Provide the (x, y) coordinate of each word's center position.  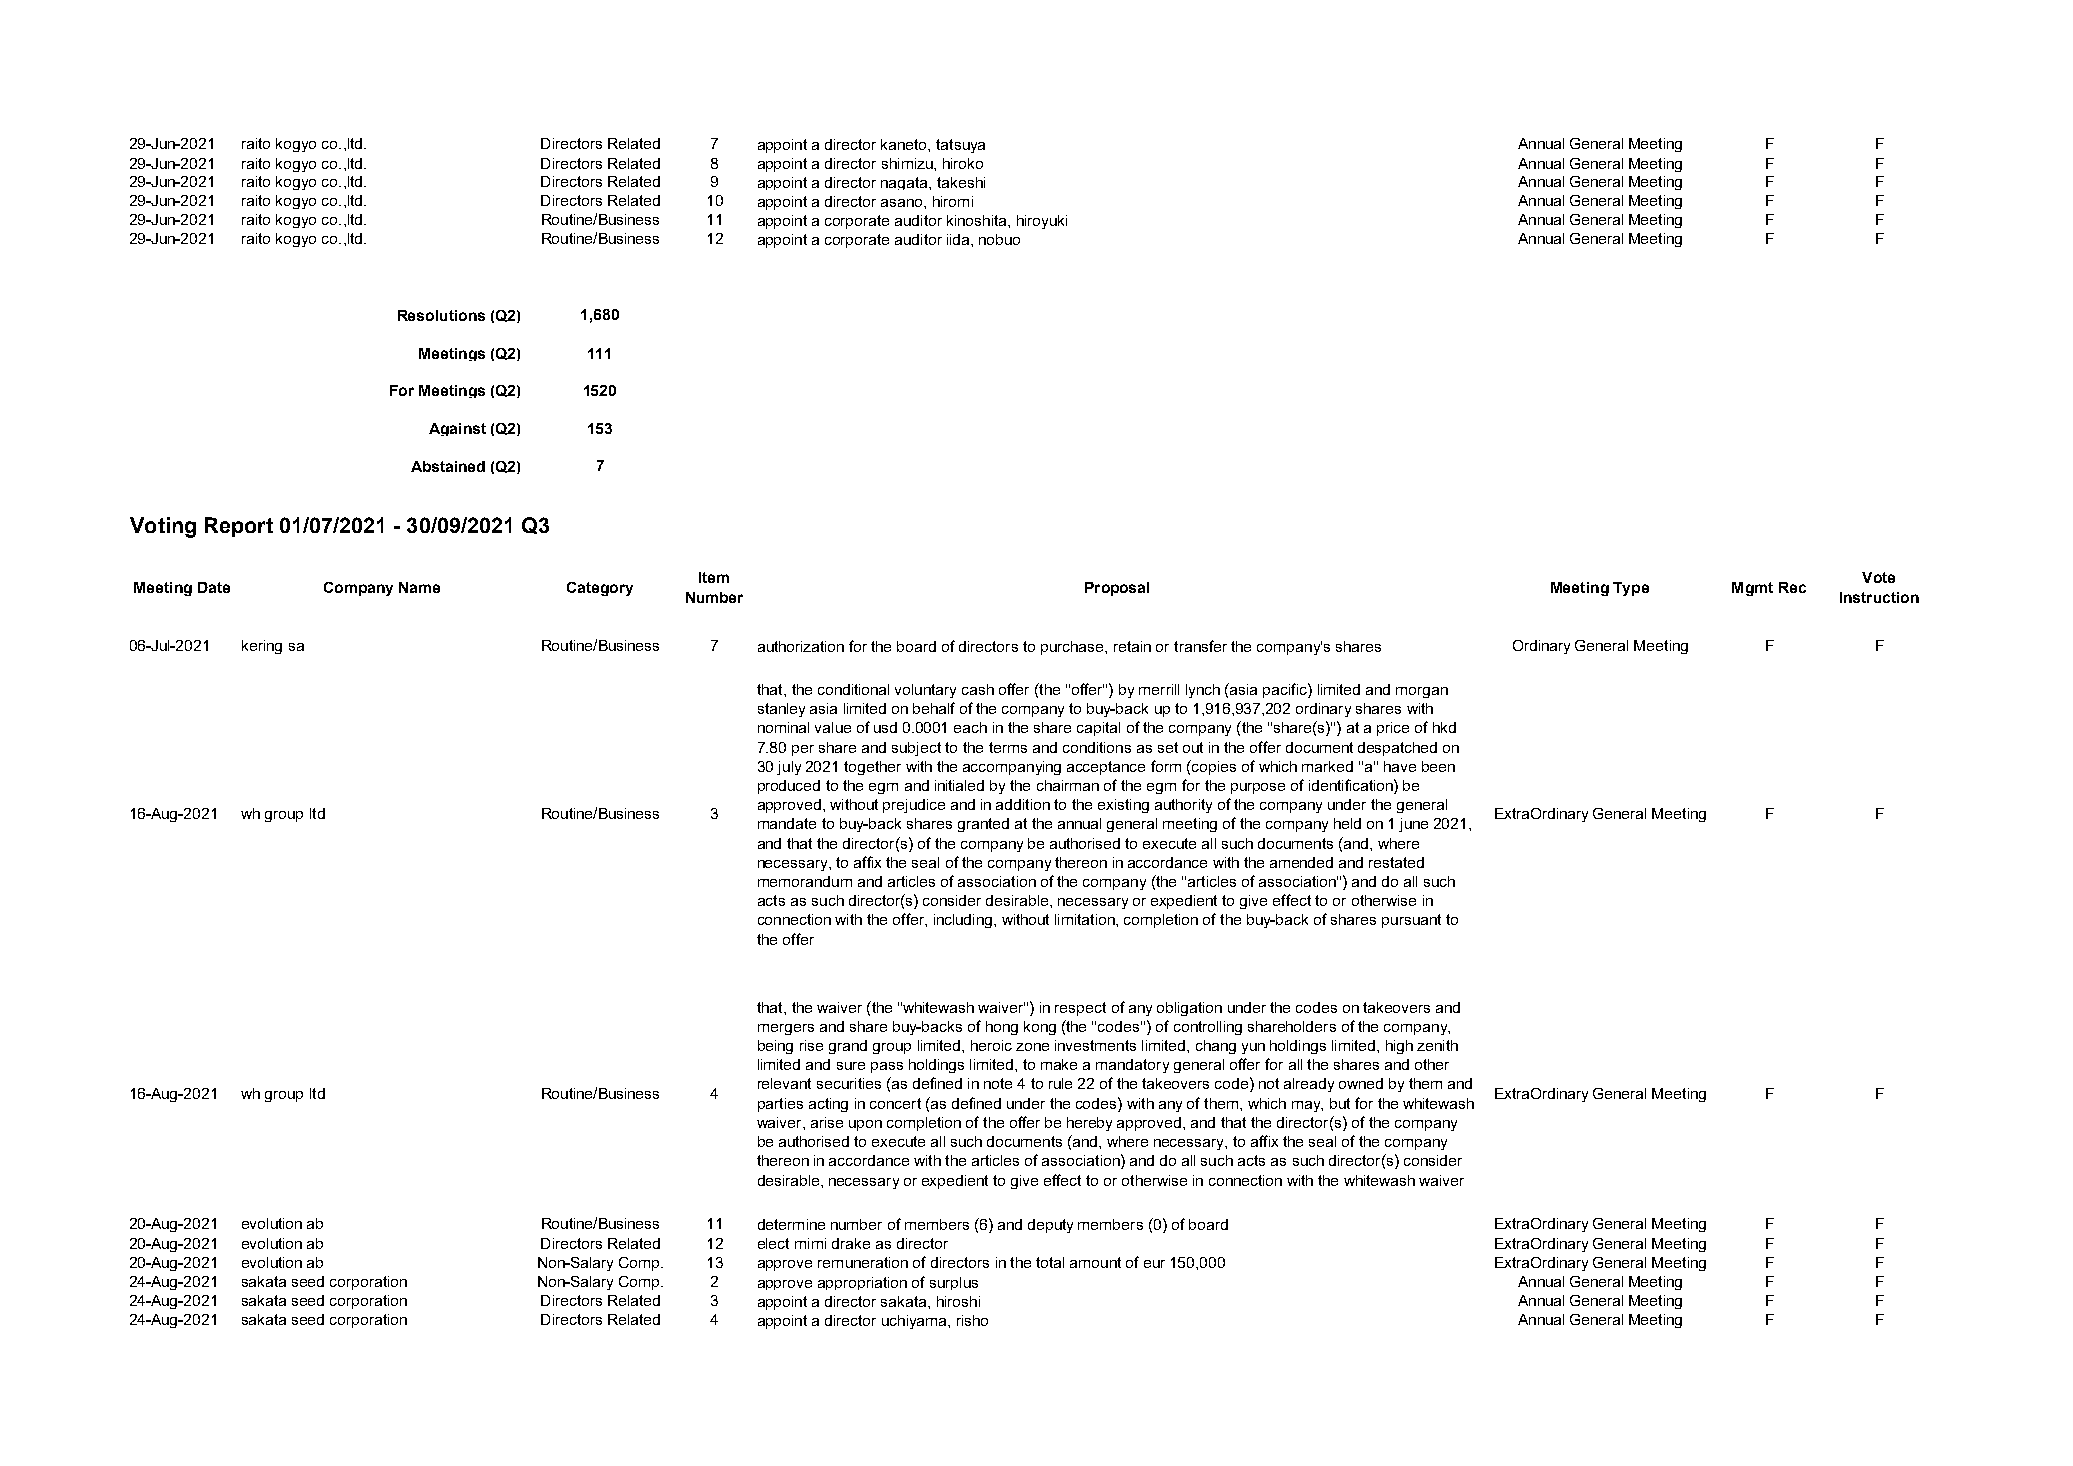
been (1438, 766)
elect (773, 1243)
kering (262, 647)
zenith (1437, 1045)
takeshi (961, 182)
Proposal (1117, 589)
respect (1080, 1009)
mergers (786, 1029)
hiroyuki (1042, 222)
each (970, 727)
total (1050, 1262)
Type (1631, 589)
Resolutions (441, 315)
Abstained (448, 466)
